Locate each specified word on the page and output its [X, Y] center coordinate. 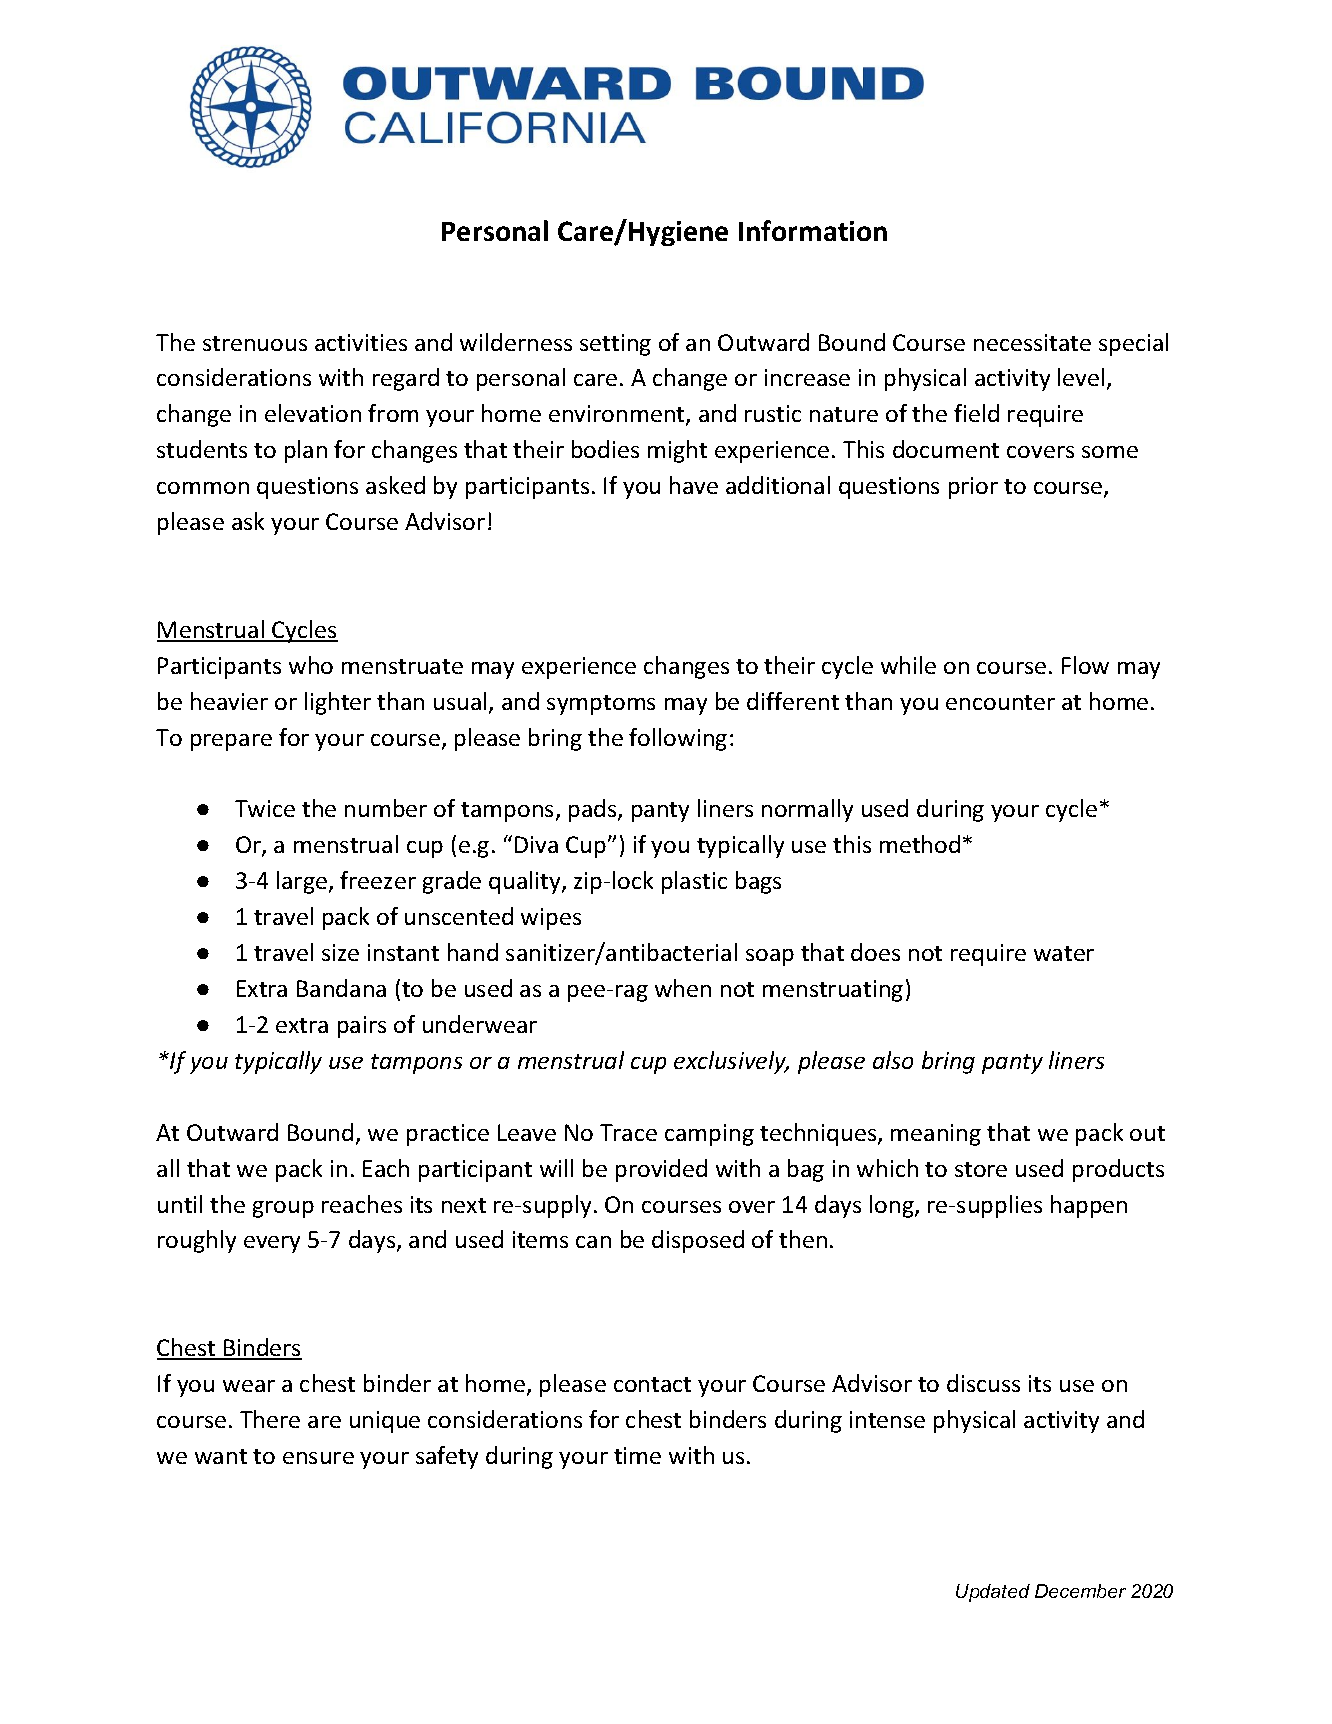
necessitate [1032, 342]
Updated [993, 1593]
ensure [318, 1458]
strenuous [255, 343]
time [637, 1455]
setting [615, 345]
